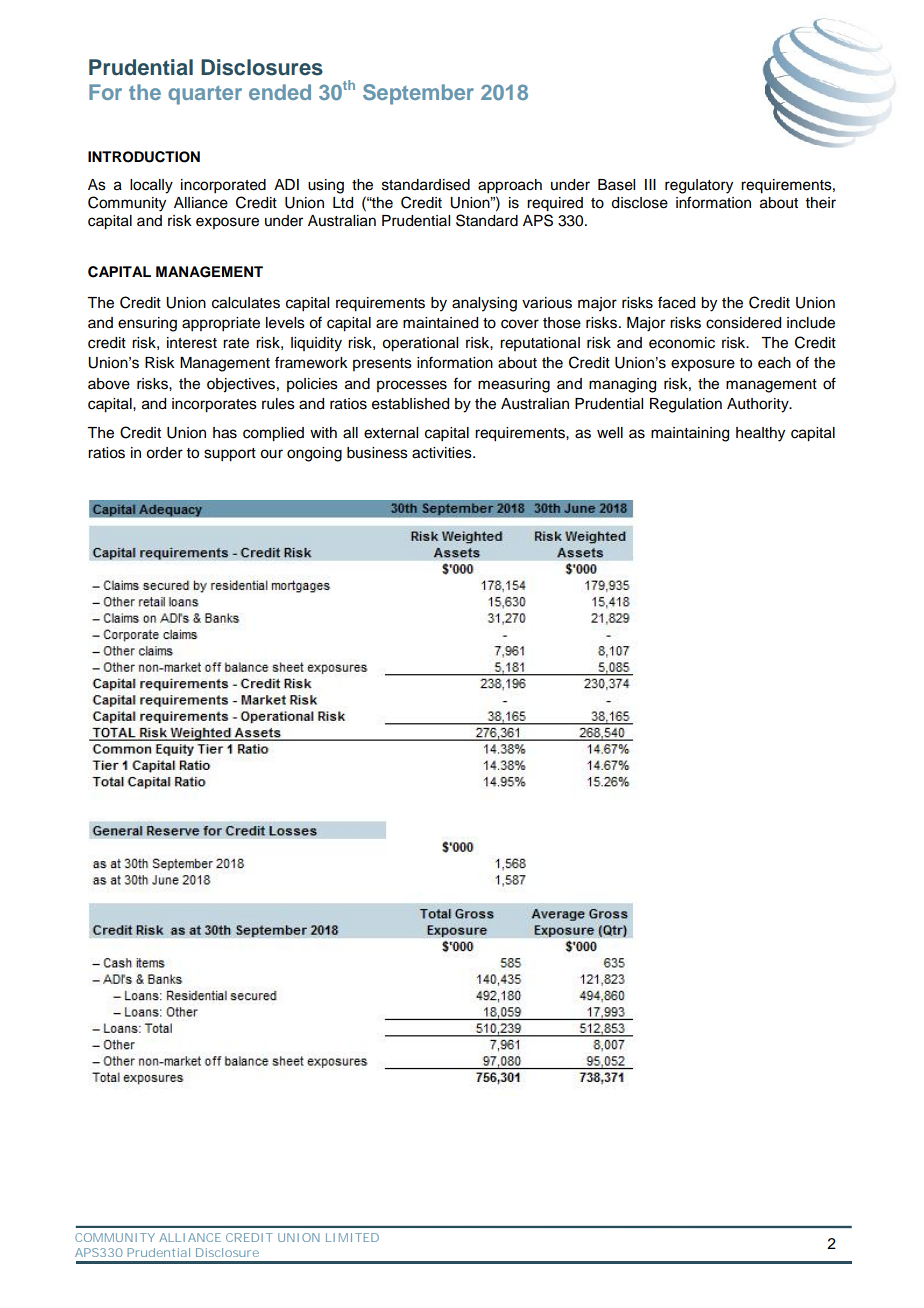 The image size is (924, 1308). I want to click on September, so click(418, 94).
